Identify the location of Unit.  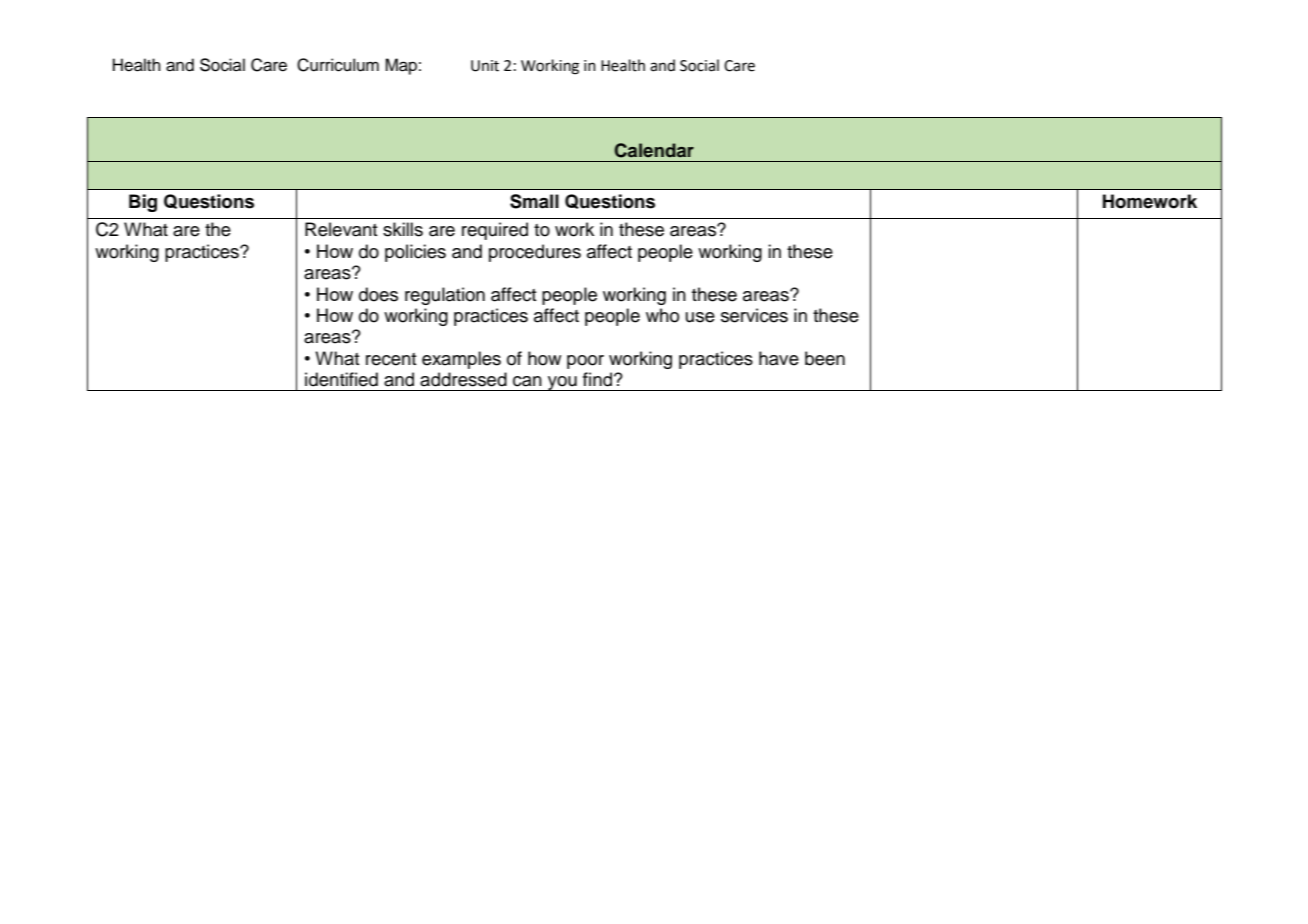
(485, 66).
